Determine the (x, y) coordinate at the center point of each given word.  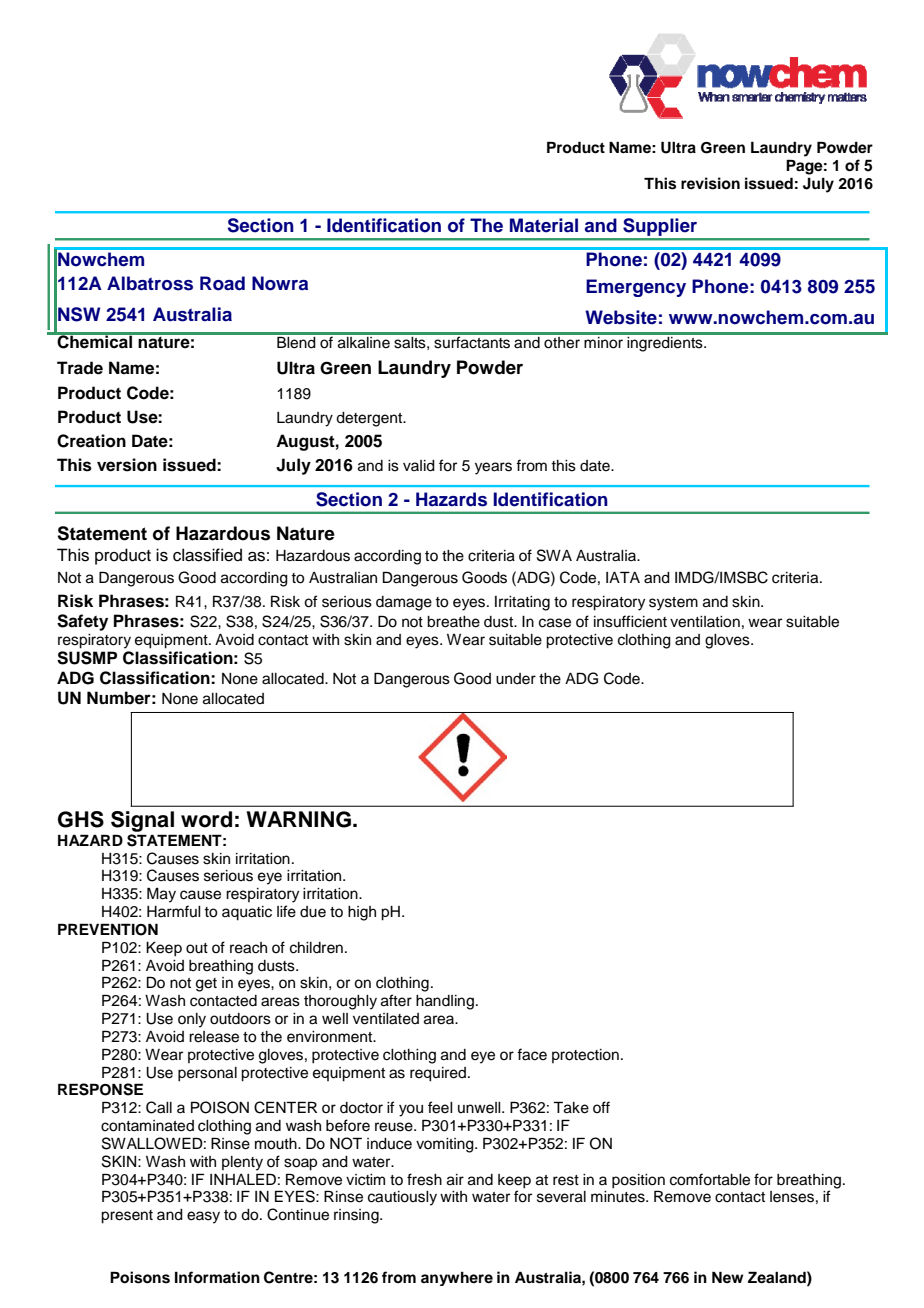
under (516, 679)
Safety (82, 622)
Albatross (150, 283)
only (192, 1020)
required (438, 1074)
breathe (453, 622)
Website (621, 317)
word (206, 819)
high (362, 913)
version (127, 465)
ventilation (705, 622)
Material (544, 225)
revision (710, 183)
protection (585, 1056)
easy (203, 1217)
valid (419, 466)
